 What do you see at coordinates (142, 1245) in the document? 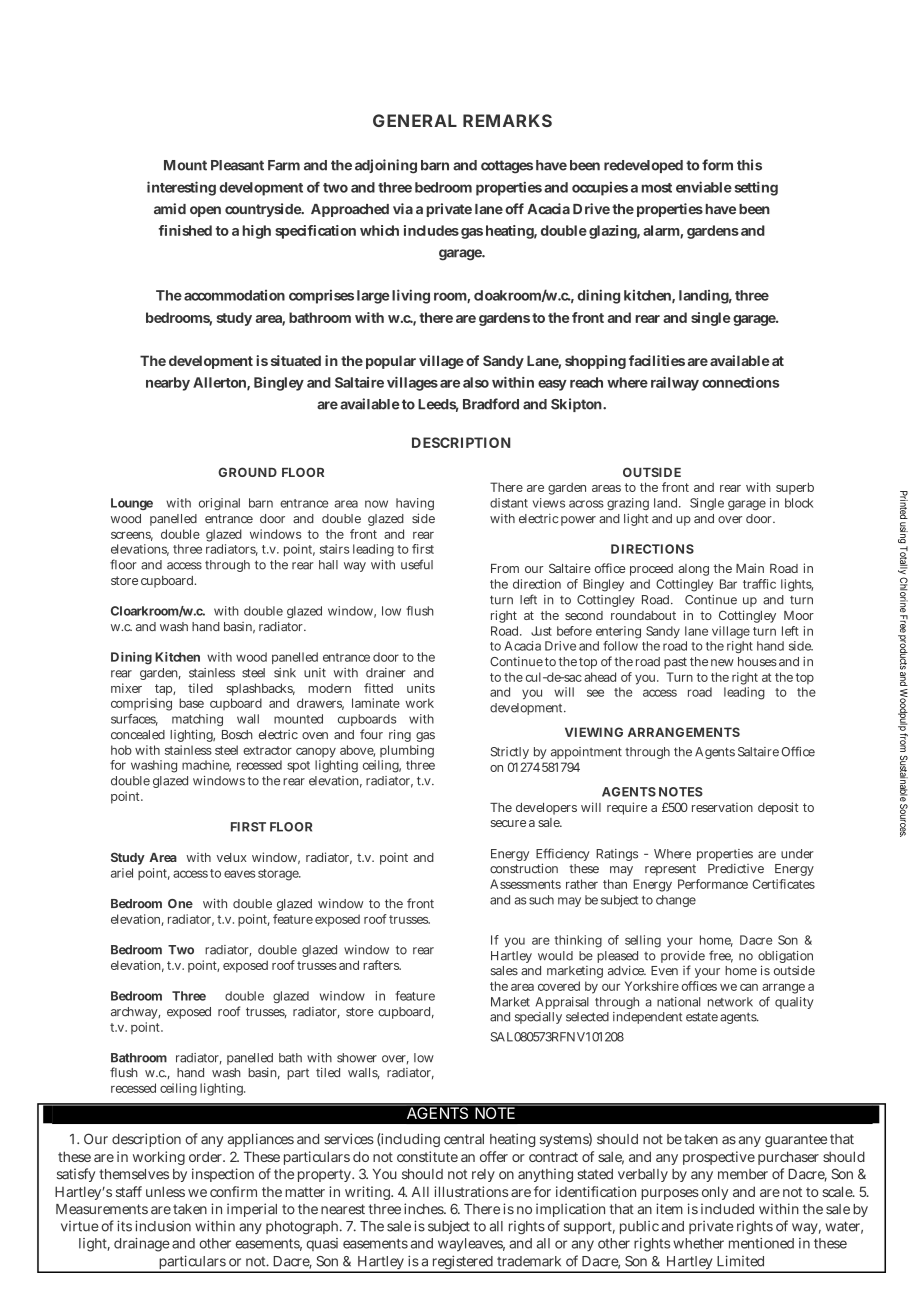
I see `drainage` at bounding box center [142, 1245].
